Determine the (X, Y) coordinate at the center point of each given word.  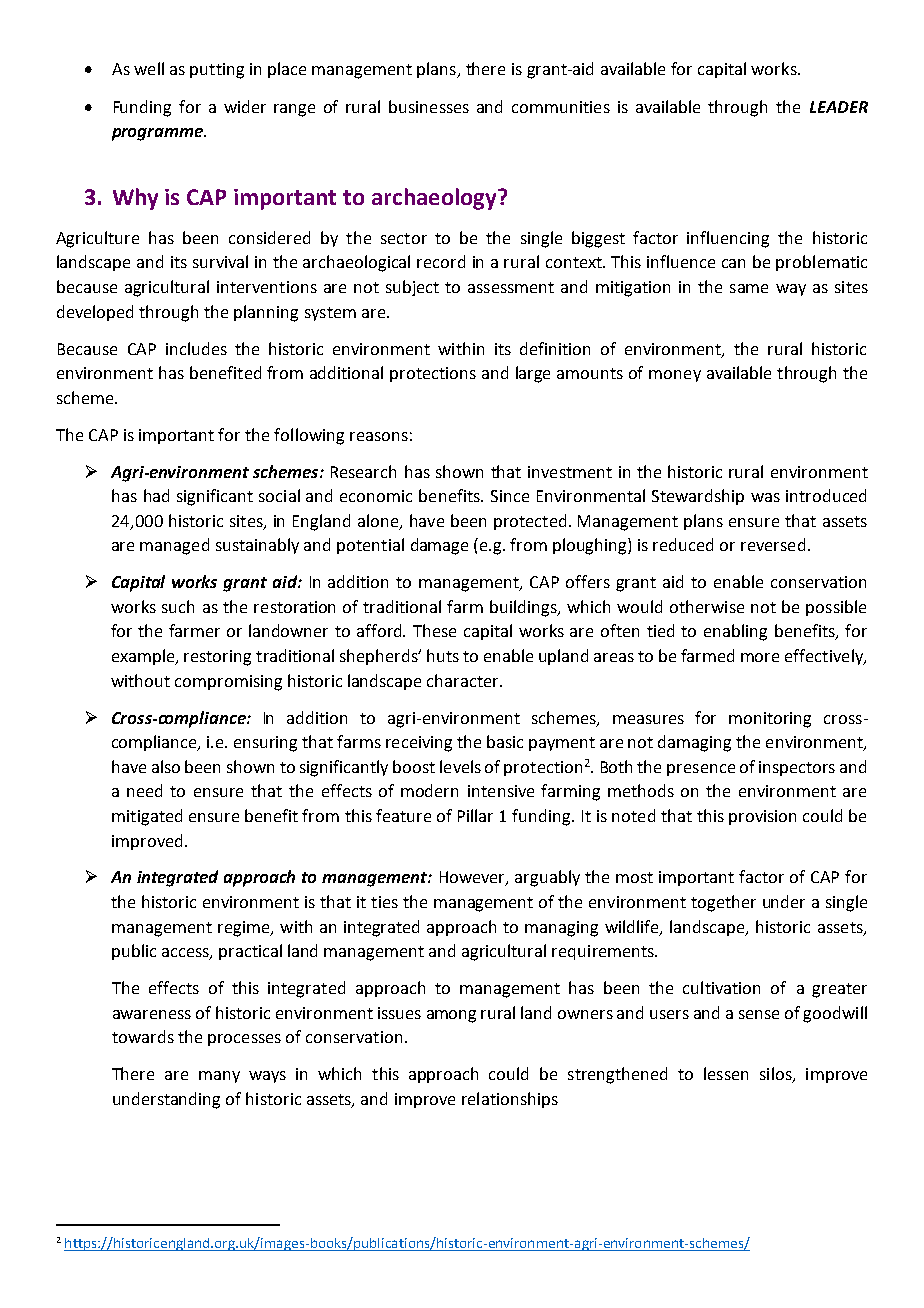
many (219, 1077)
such (178, 606)
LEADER (839, 107)
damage (439, 546)
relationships (510, 1100)
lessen (726, 1073)
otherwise (707, 606)
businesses (429, 106)
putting (217, 71)
